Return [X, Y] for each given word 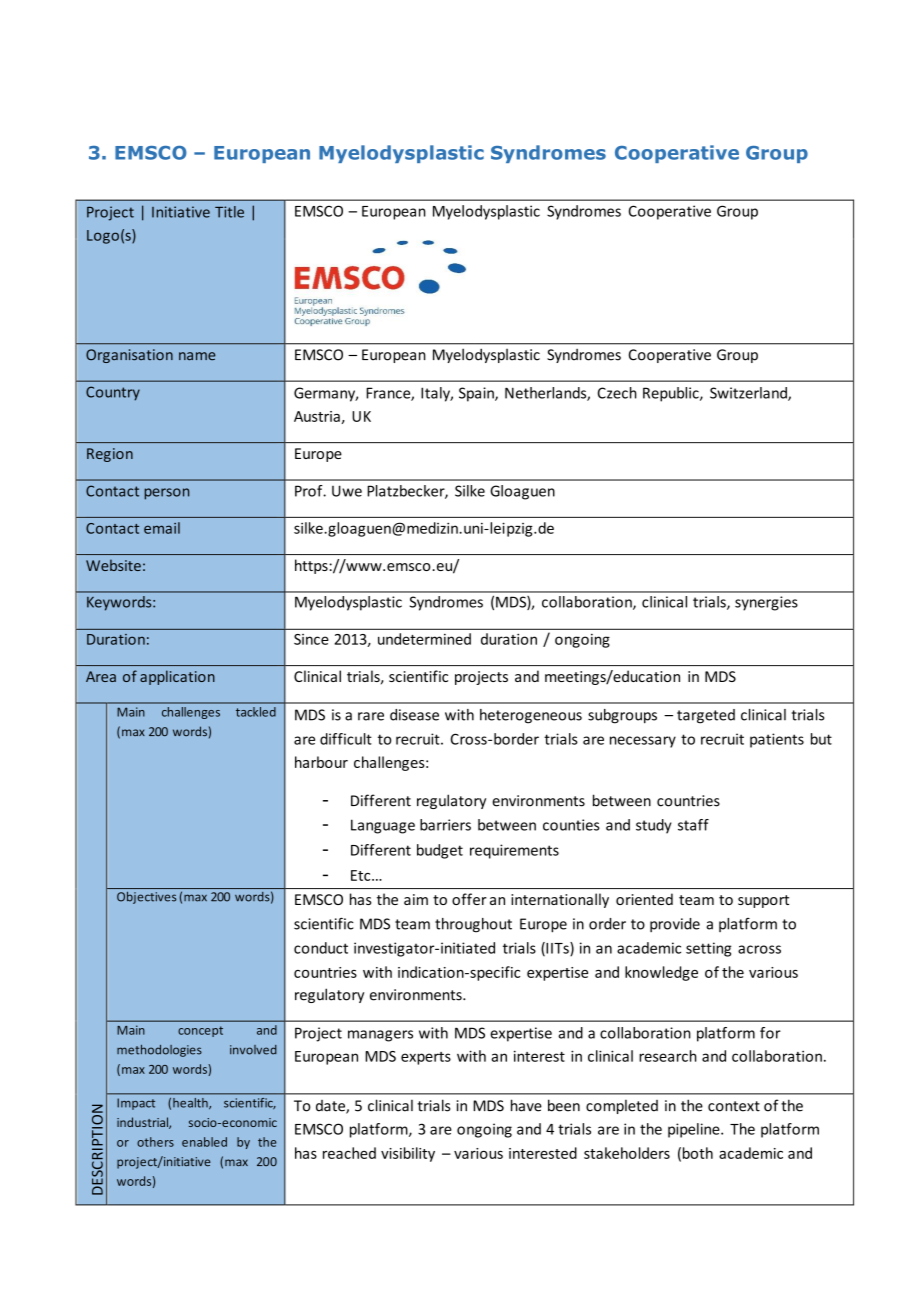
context [734, 1106]
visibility [408, 1154]
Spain [477, 394]
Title [229, 212]
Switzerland [749, 394]
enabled [204, 1142]
